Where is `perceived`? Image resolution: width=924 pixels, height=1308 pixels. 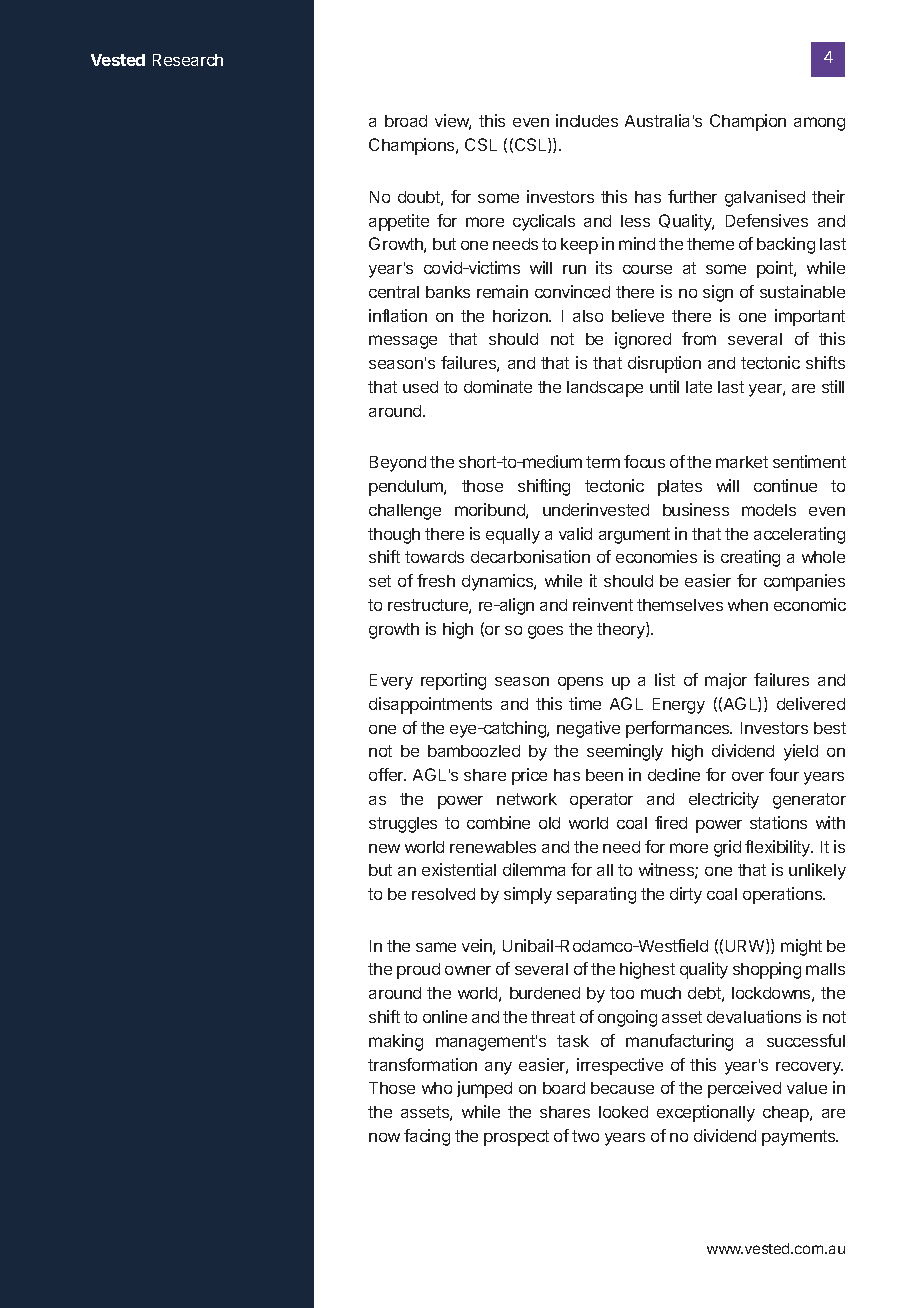 perceived is located at coordinates (744, 1089).
